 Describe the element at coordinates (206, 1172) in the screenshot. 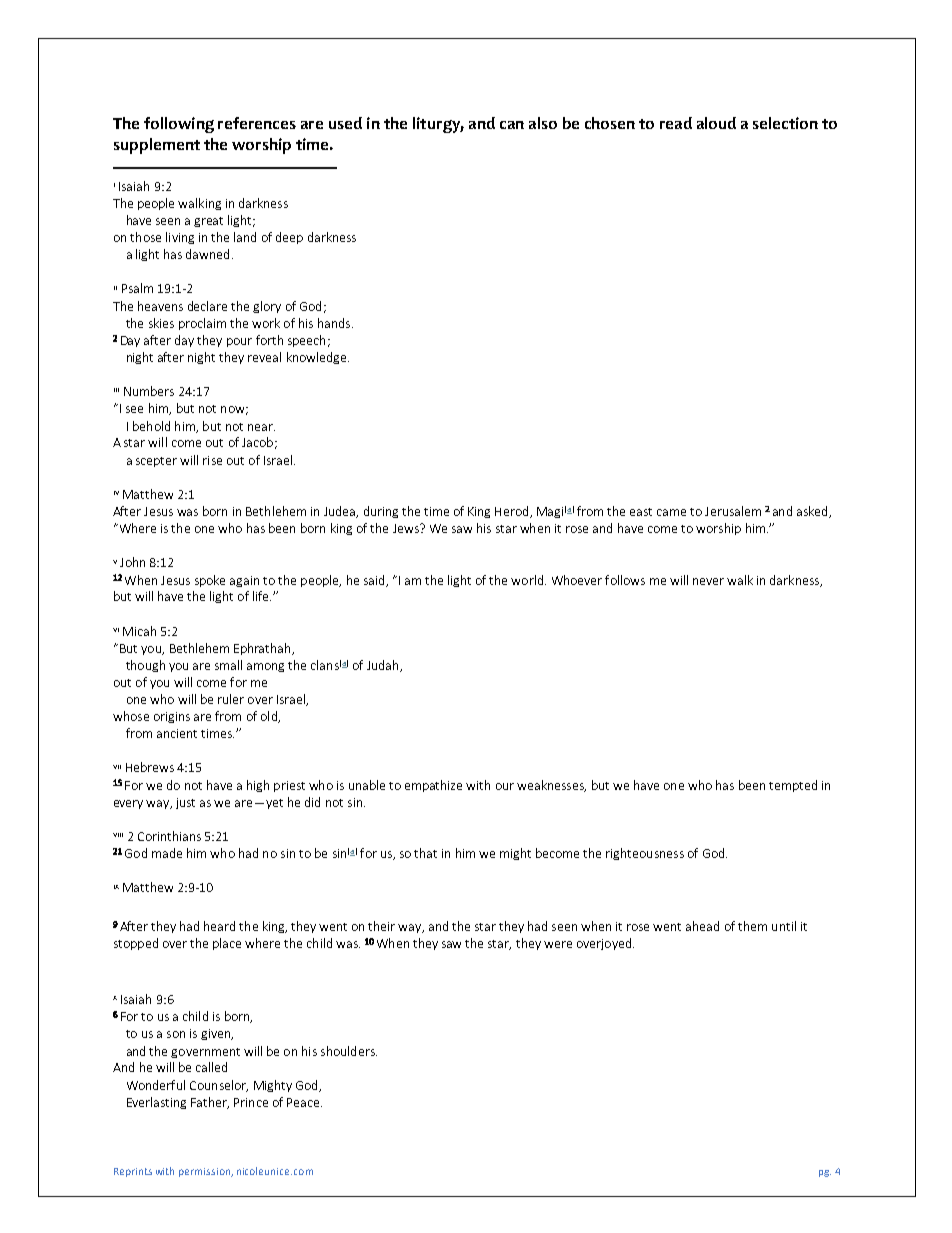

I see `permission` at that location.
